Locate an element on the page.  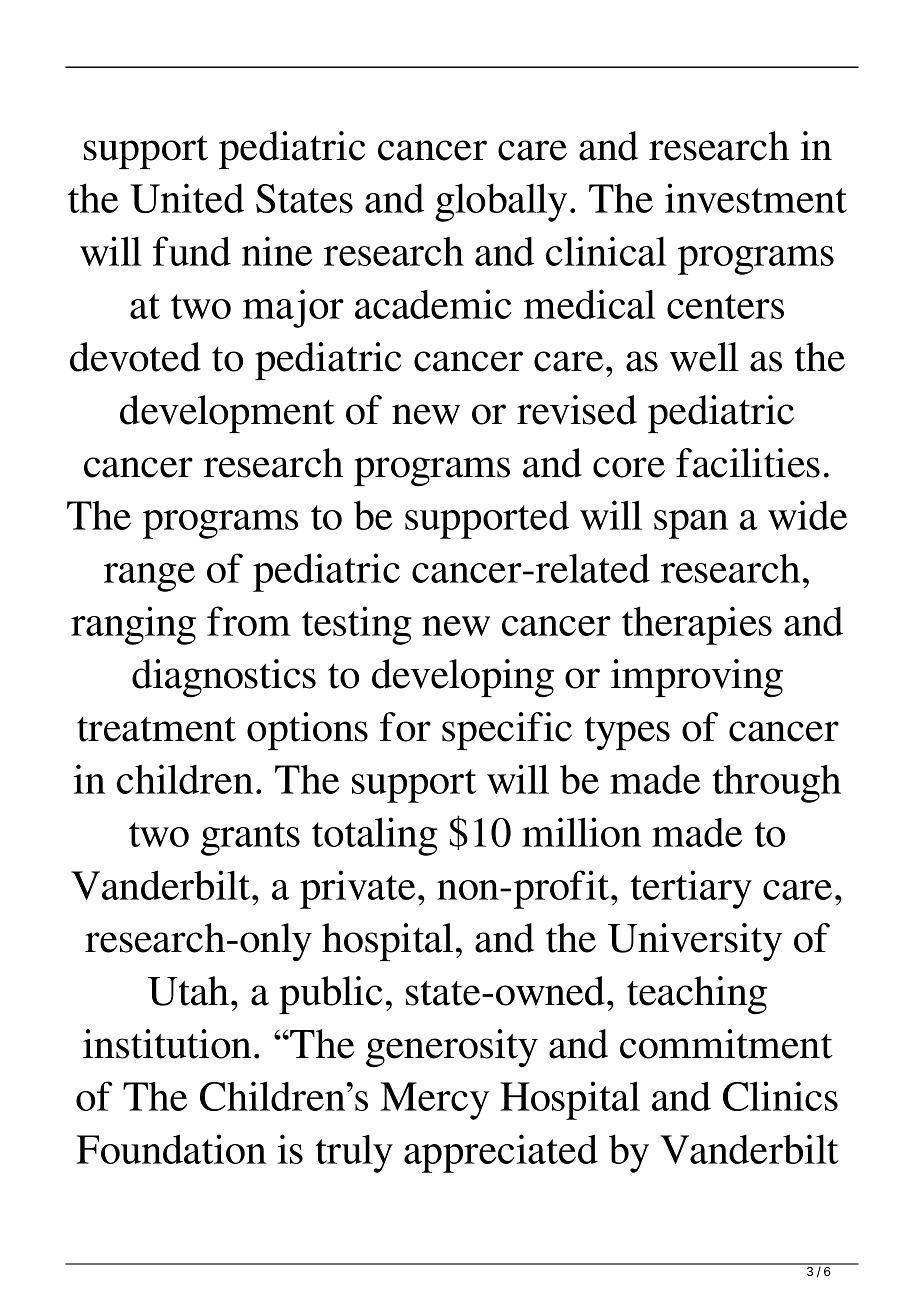
tertiary is located at coordinates (691, 889).
